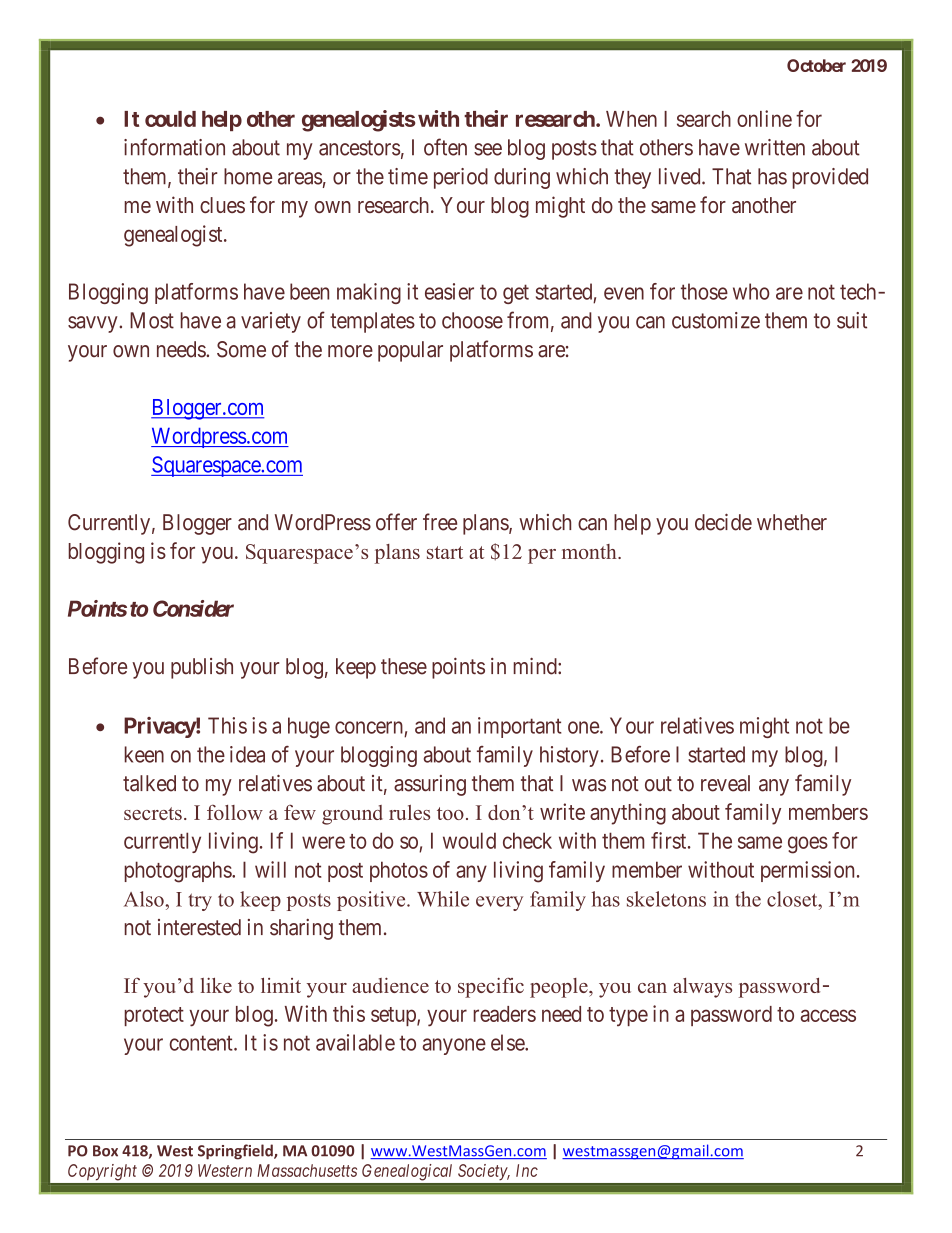 The height and width of the page is (1233, 952). Describe the element at coordinates (499, 903) in the page. I see `every` at that location.
